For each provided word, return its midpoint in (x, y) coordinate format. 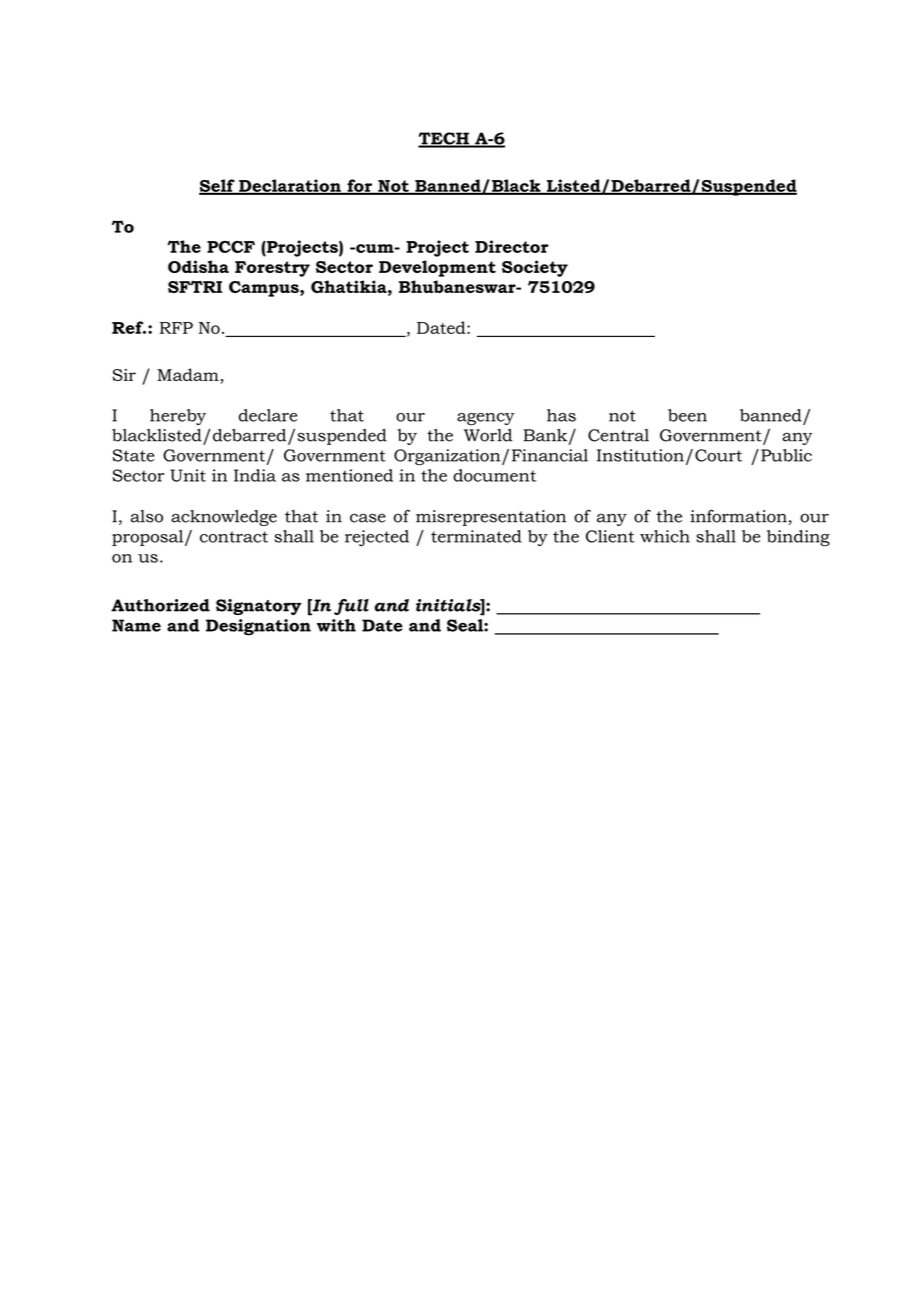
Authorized (160, 605)
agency (486, 419)
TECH (444, 139)
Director (512, 246)
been (687, 415)
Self (218, 186)
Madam (189, 376)
